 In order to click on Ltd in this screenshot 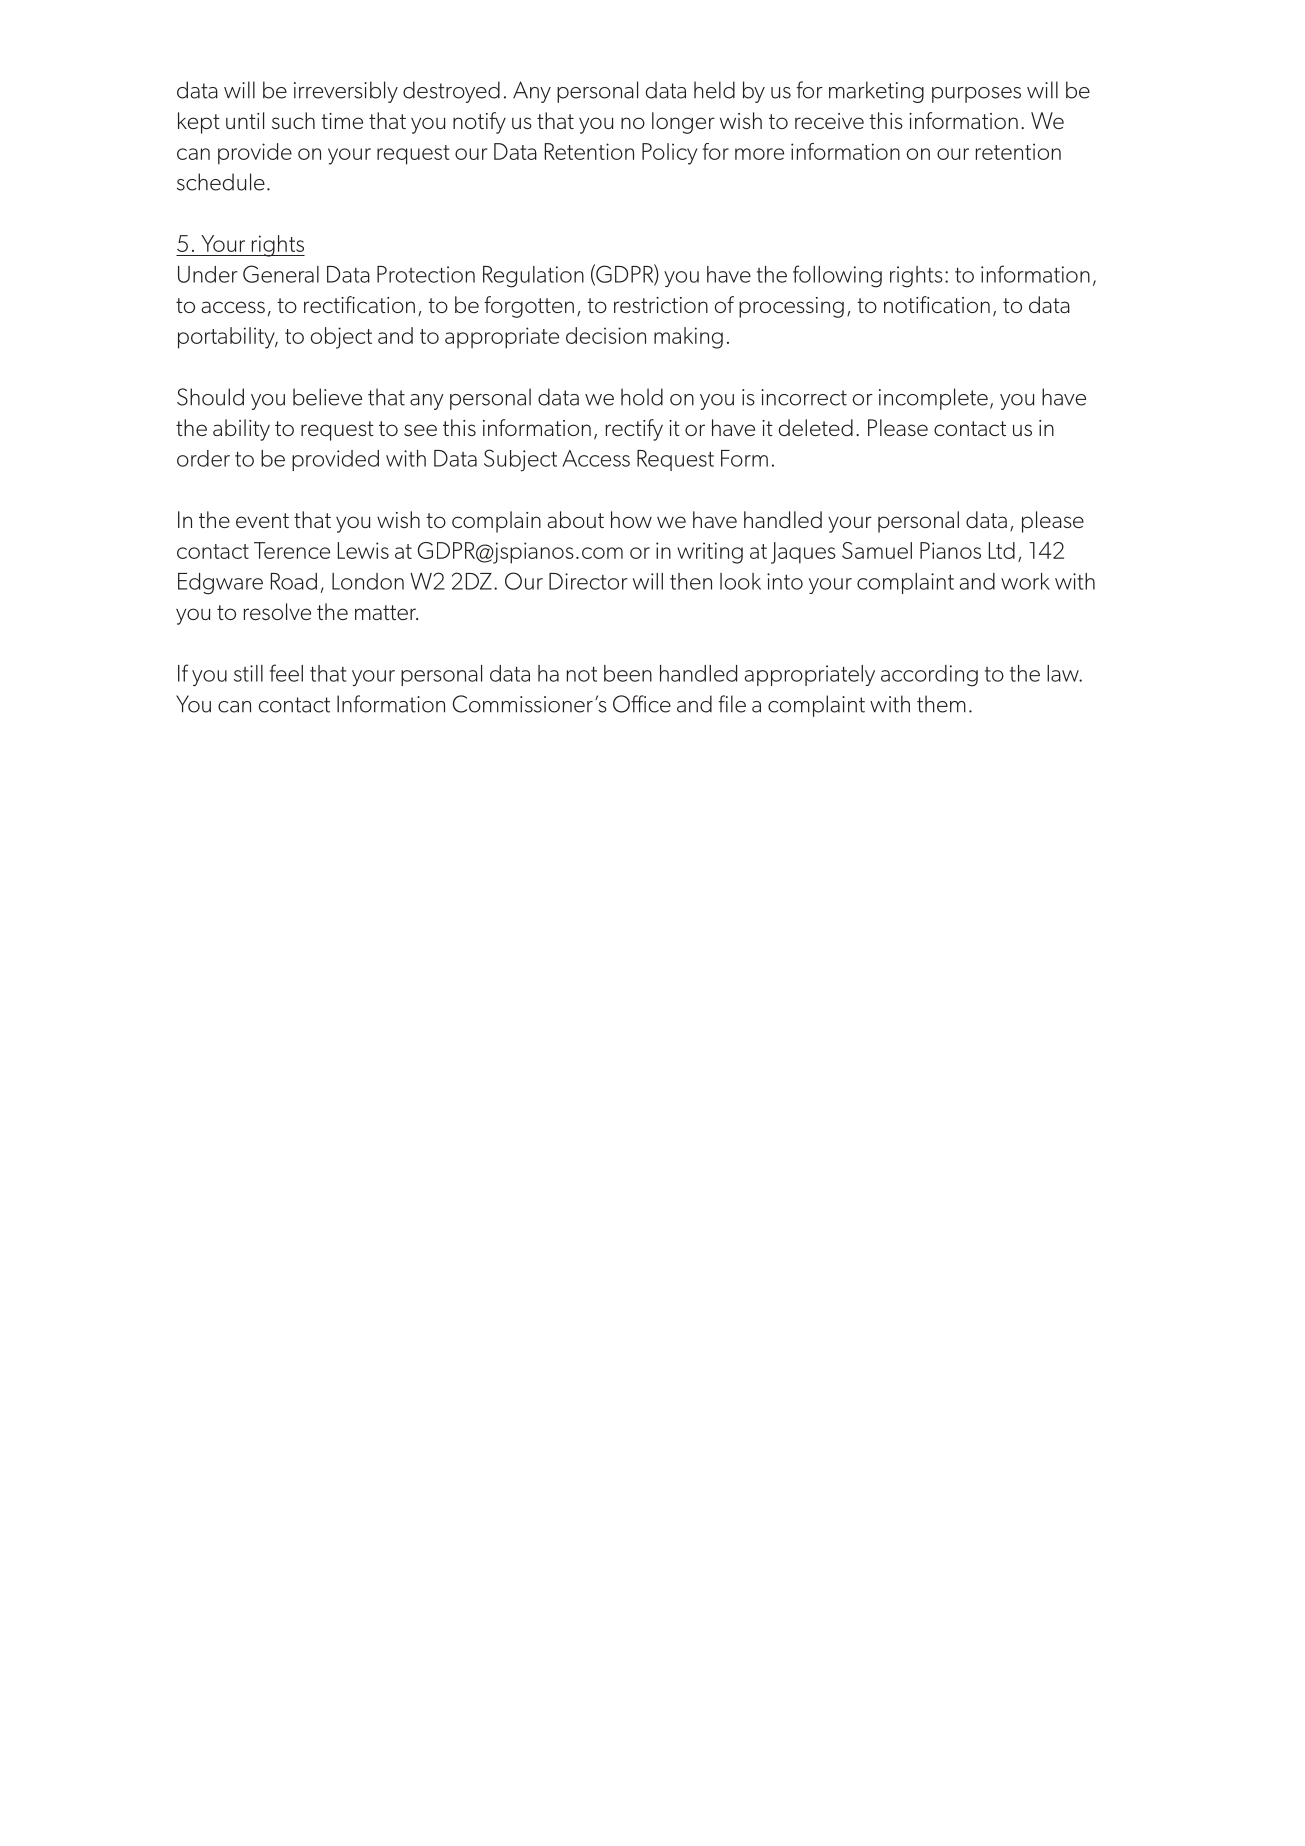, I will do `click(1002, 550)`.
